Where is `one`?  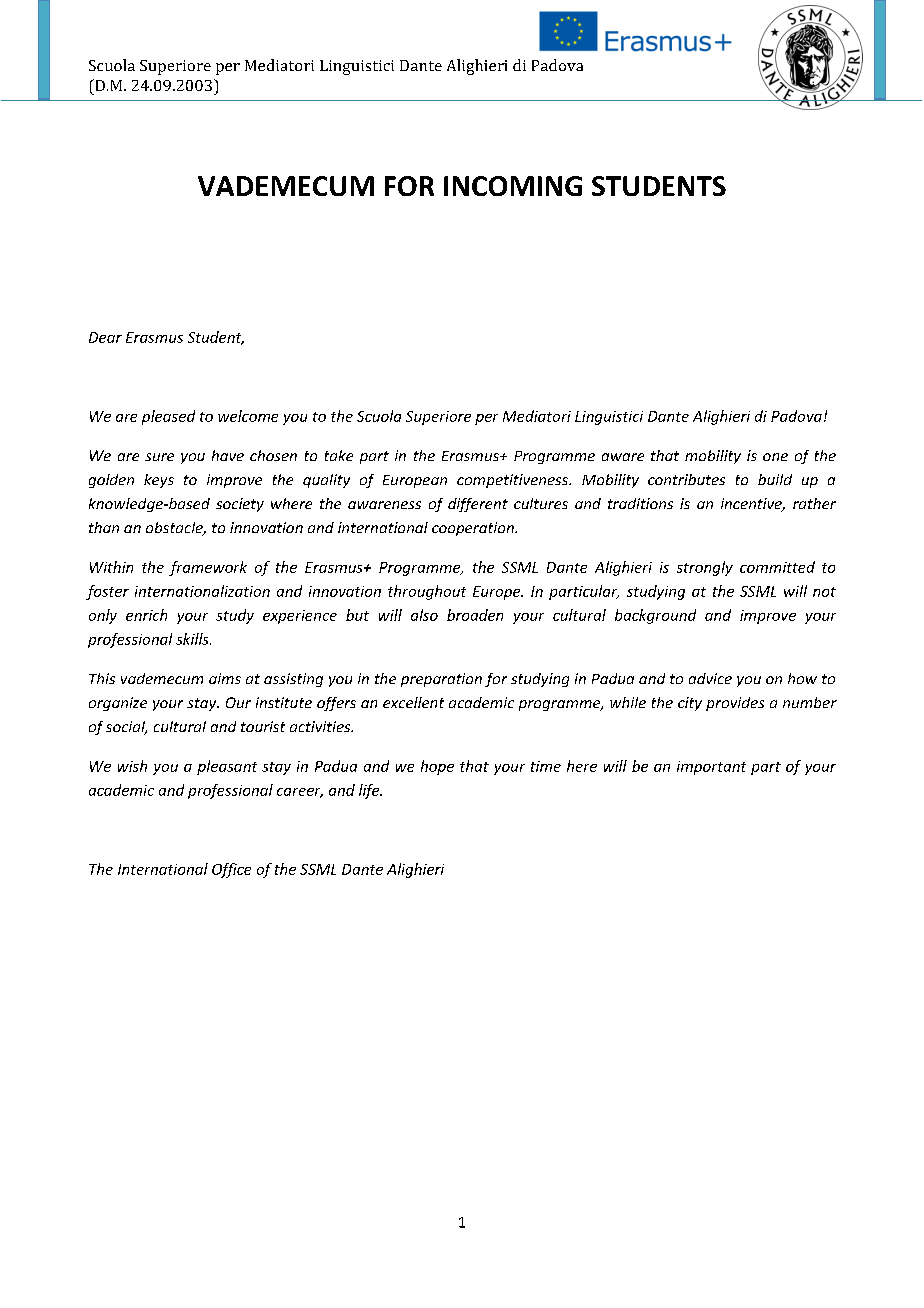 one is located at coordinates (775, 457).
